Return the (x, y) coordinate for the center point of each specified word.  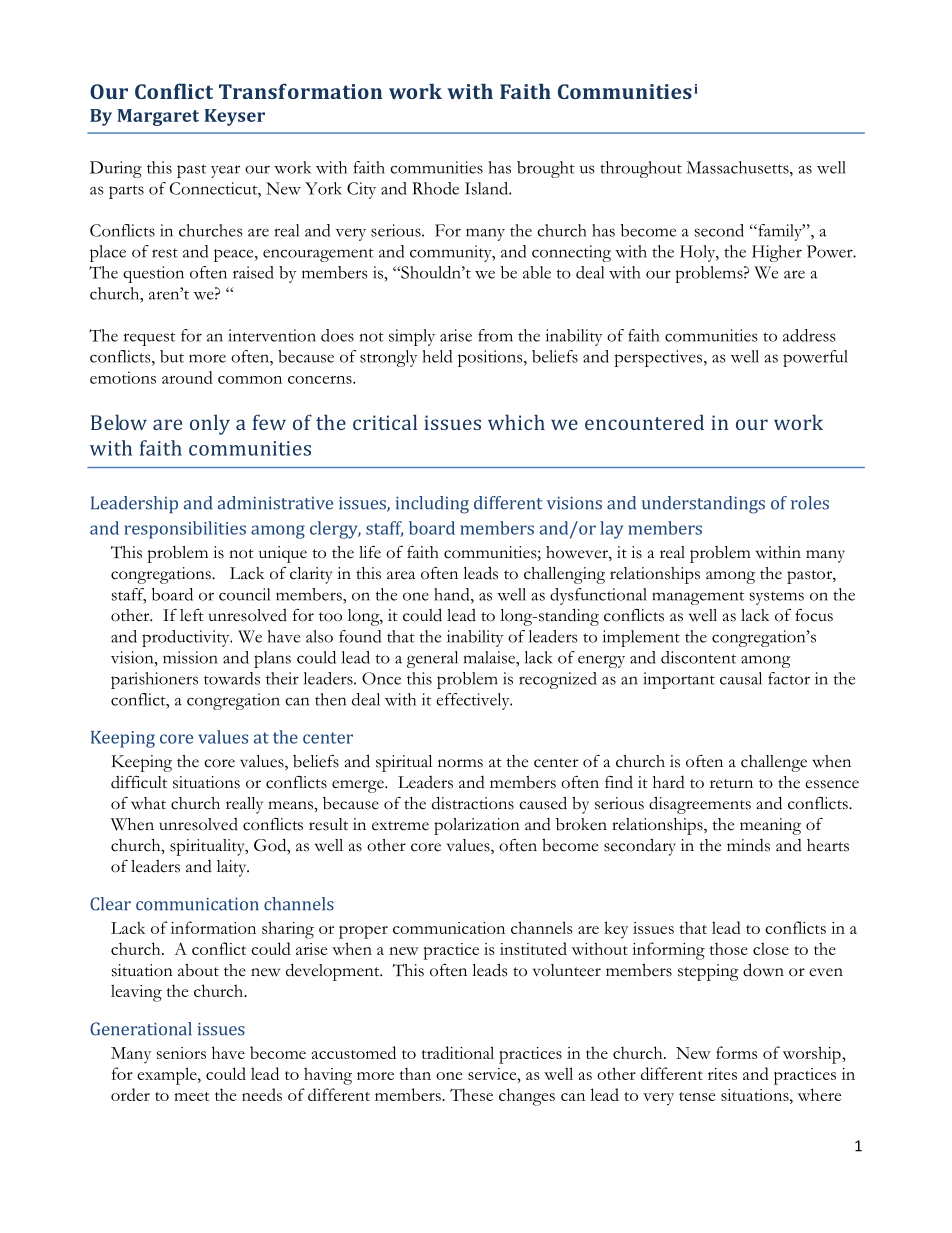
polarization (477, 826)
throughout (641, 169)
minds (748, 845)
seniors (181, 1053)
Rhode (435, 188)
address (809, 335)
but (172, 356)
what (148, 803)
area (401, 575)
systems (777, 598)
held (437, 356)
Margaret (158, 117)
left (192, 615)
